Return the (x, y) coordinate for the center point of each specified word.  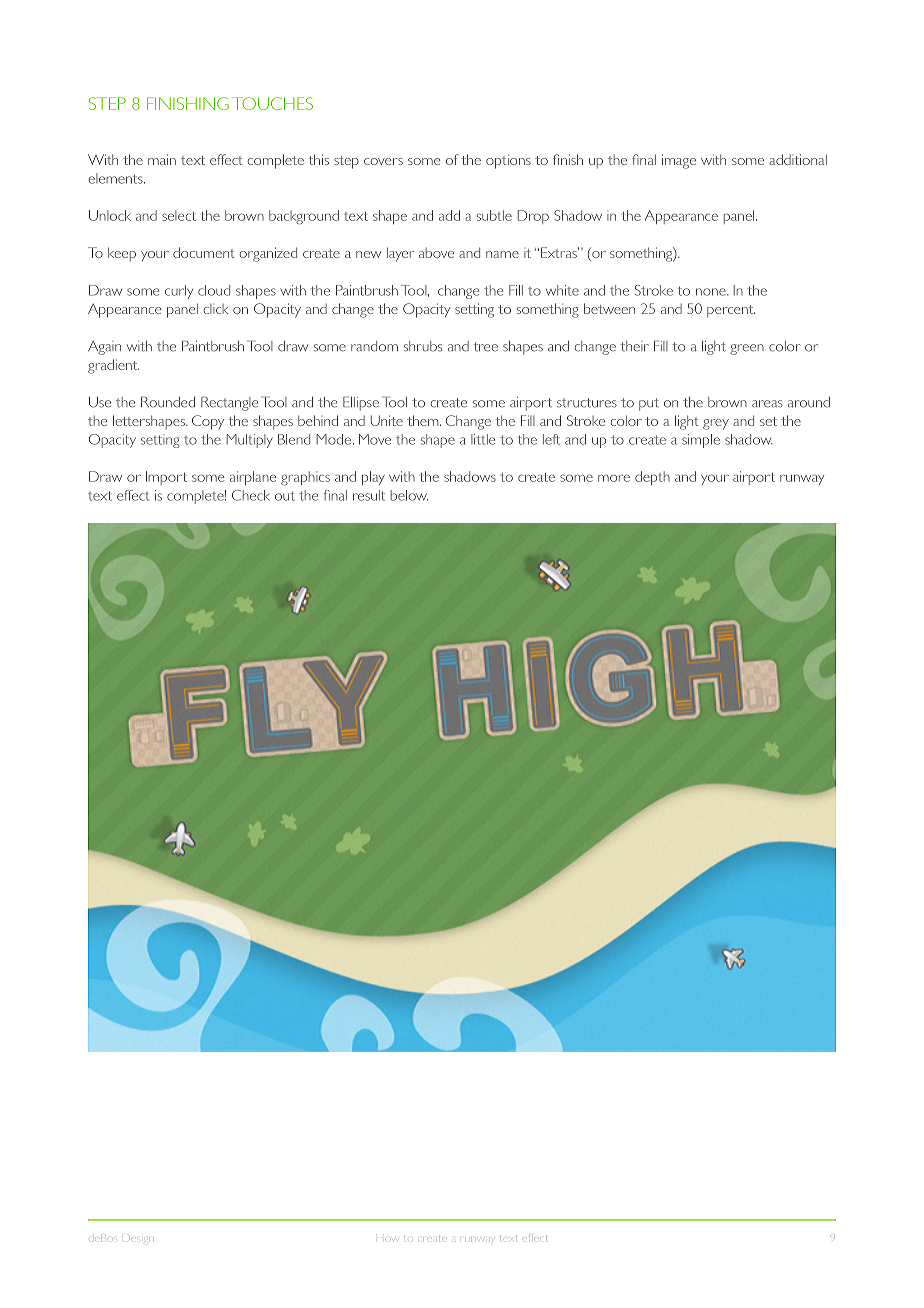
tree (485, 347)
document (204, 252)
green (747, 349)
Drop (533, 217)
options (508, 161)
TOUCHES (272, 103)
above (436, 253)
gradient (113, 366)
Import (166, 478)
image (679, 161)
